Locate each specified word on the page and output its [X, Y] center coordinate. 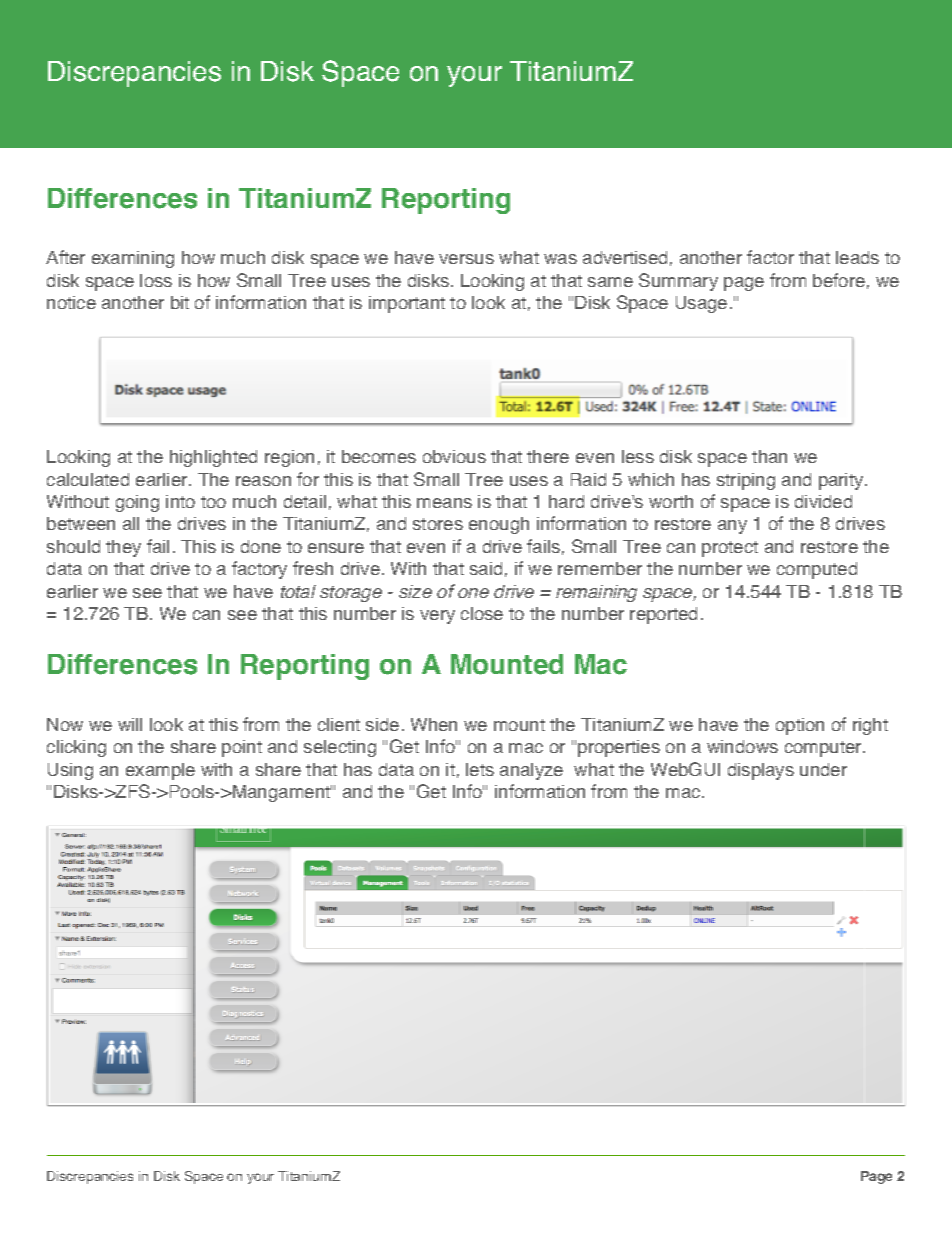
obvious [454, 456]
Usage [701, 304]
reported [663, 615]
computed [817, 570]
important [407, 304]
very [437, 617]
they [123, 548]
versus [466, 259]
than [769, 456]
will [130, 724]
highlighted [213, 458]
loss [156, 280]
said [486, 568]
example [160, 771]
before [839, 280]
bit [180, 302]
